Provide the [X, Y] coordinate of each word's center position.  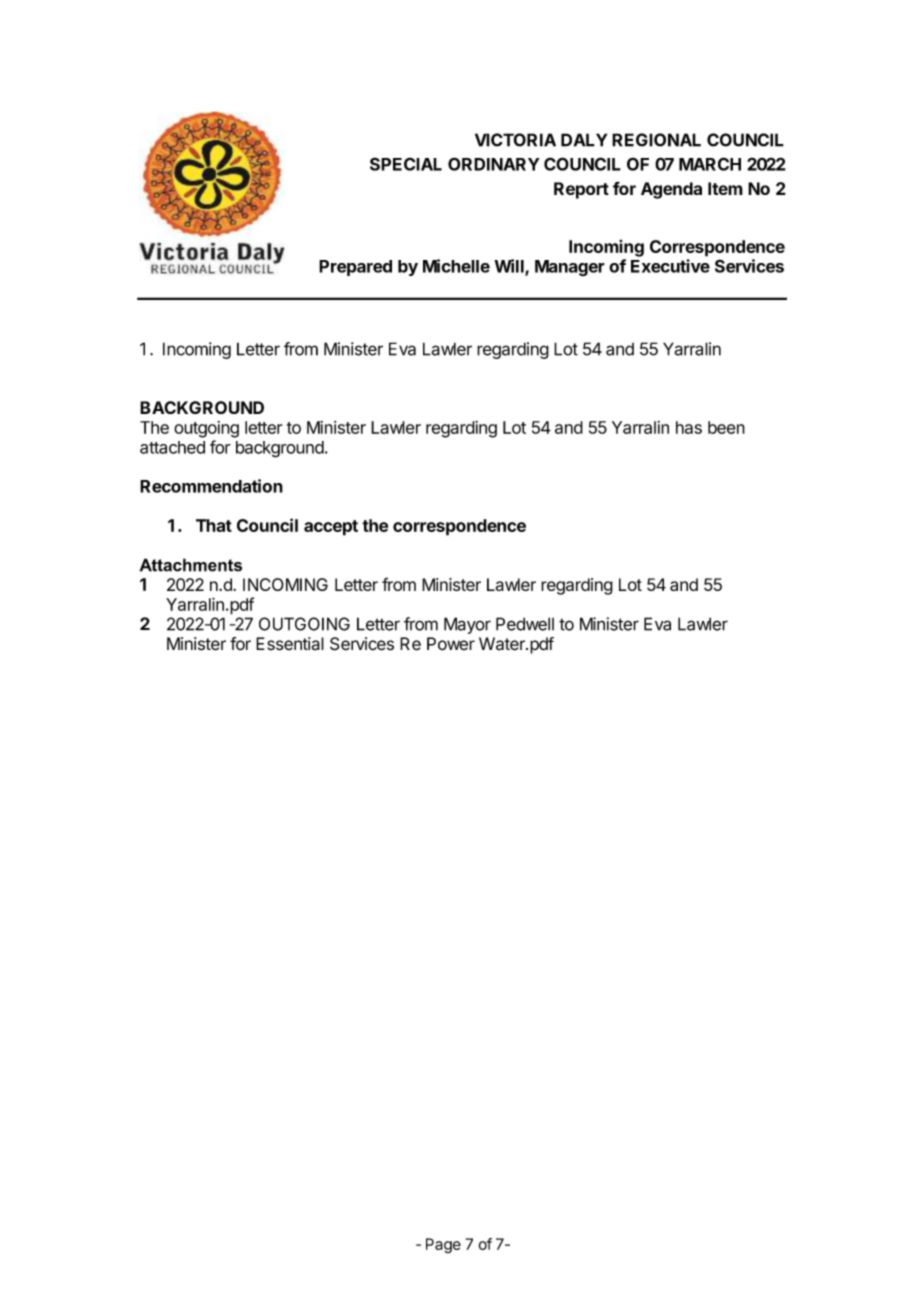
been [726, 427]
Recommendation [211, 486]
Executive [670, 266]
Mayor [467, 625]
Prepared [355, 268]
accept [331, 528]
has [689, 427]
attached [172, 447]
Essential [290, 644]
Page [443, 1245]
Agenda [671, 190]
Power [451, 644]
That [214, 525]
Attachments [191, 565]
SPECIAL [406, 164]
